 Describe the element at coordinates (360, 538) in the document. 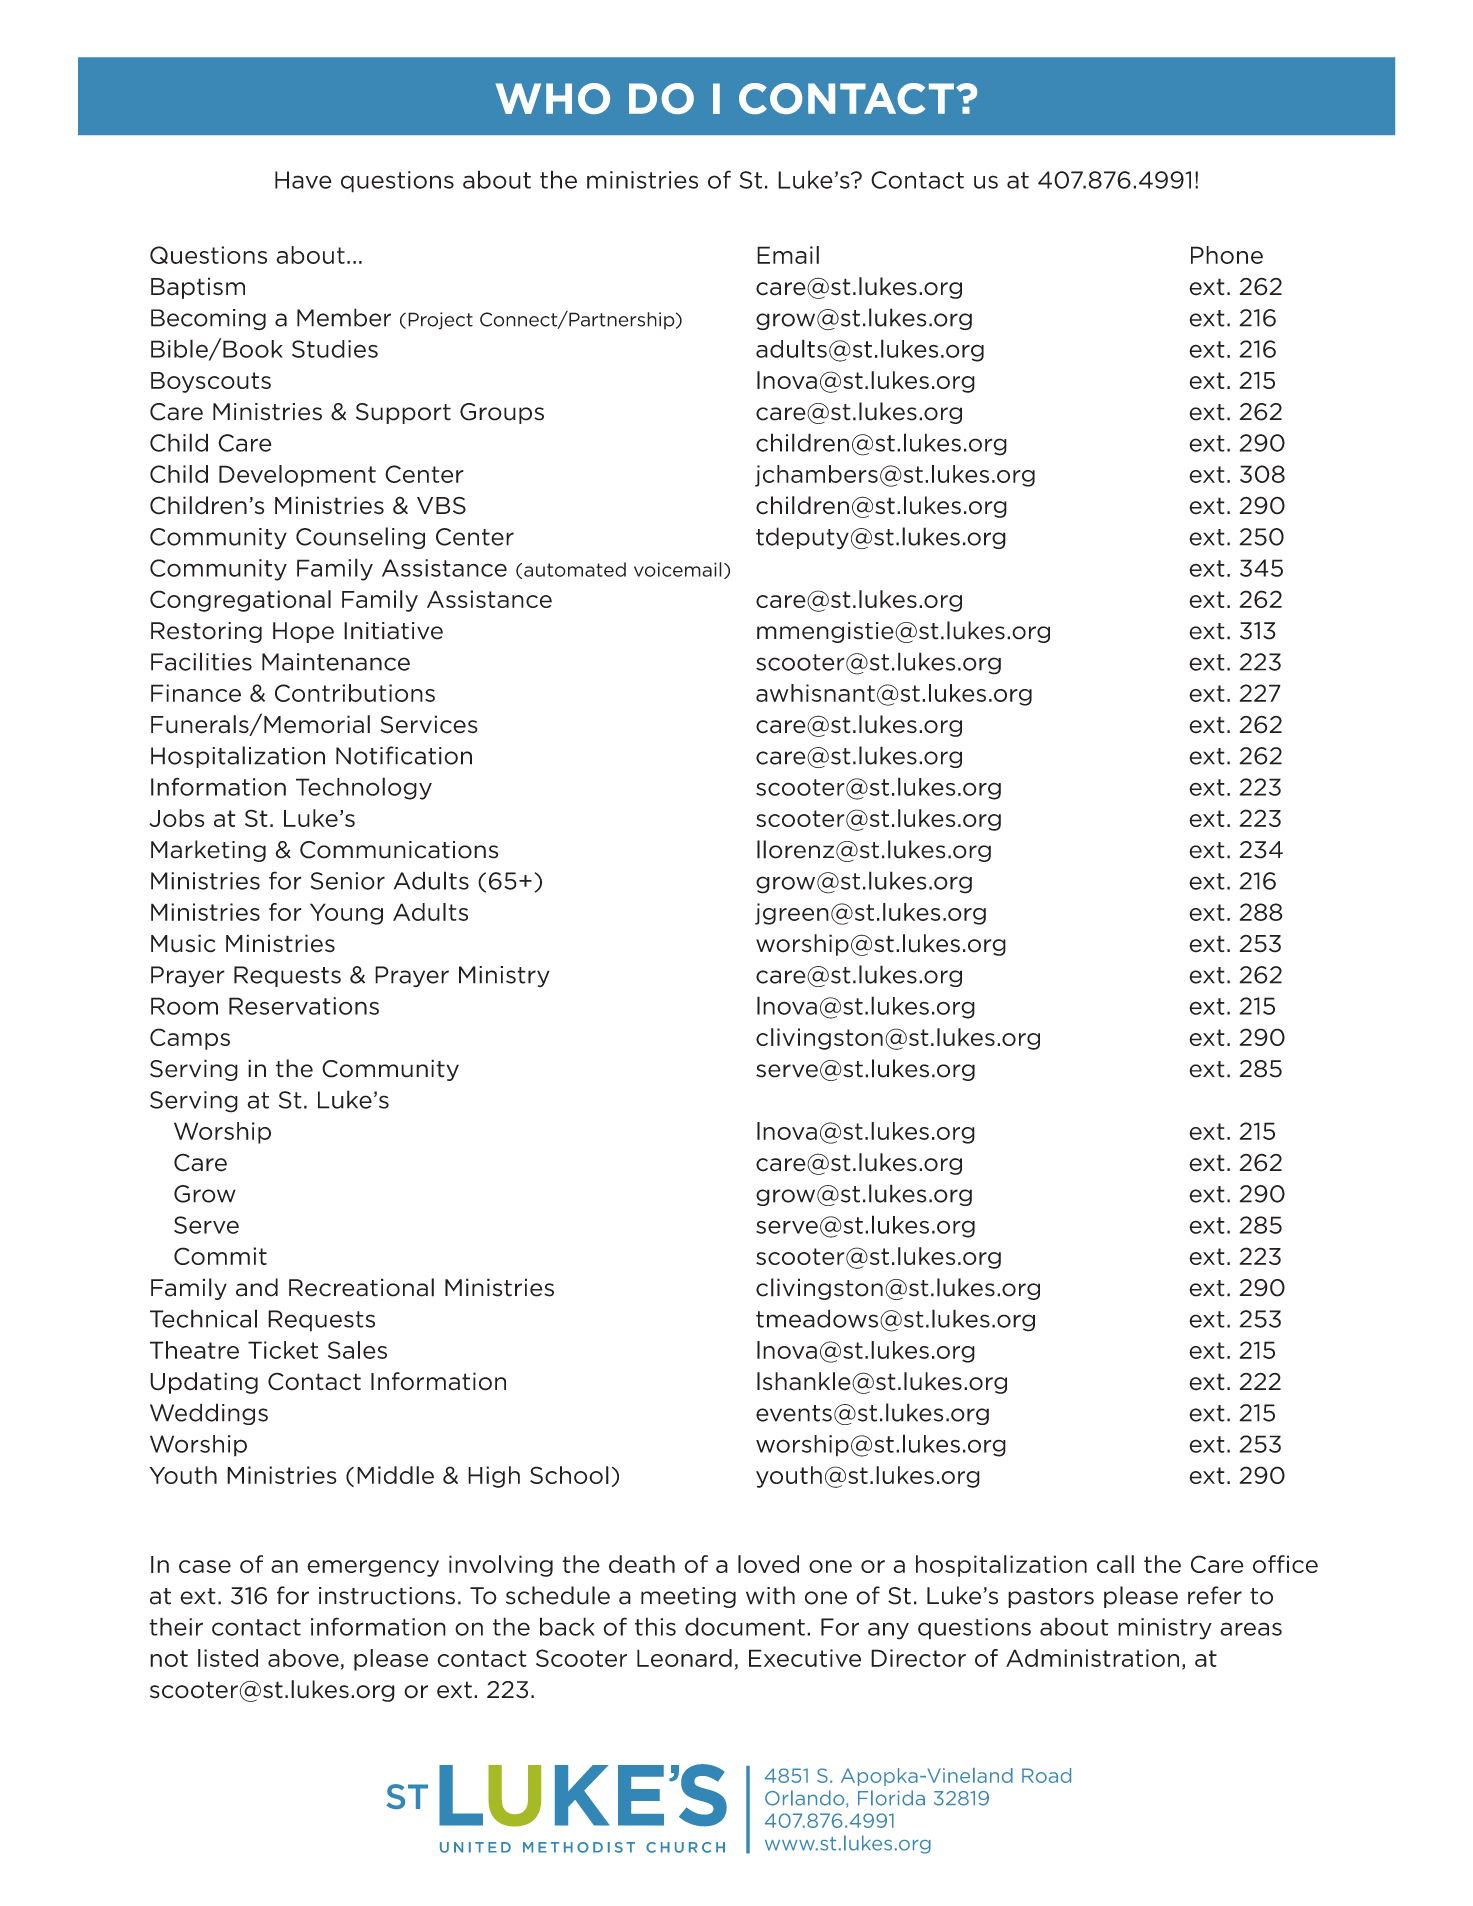

I see `Counseling` at that location.
